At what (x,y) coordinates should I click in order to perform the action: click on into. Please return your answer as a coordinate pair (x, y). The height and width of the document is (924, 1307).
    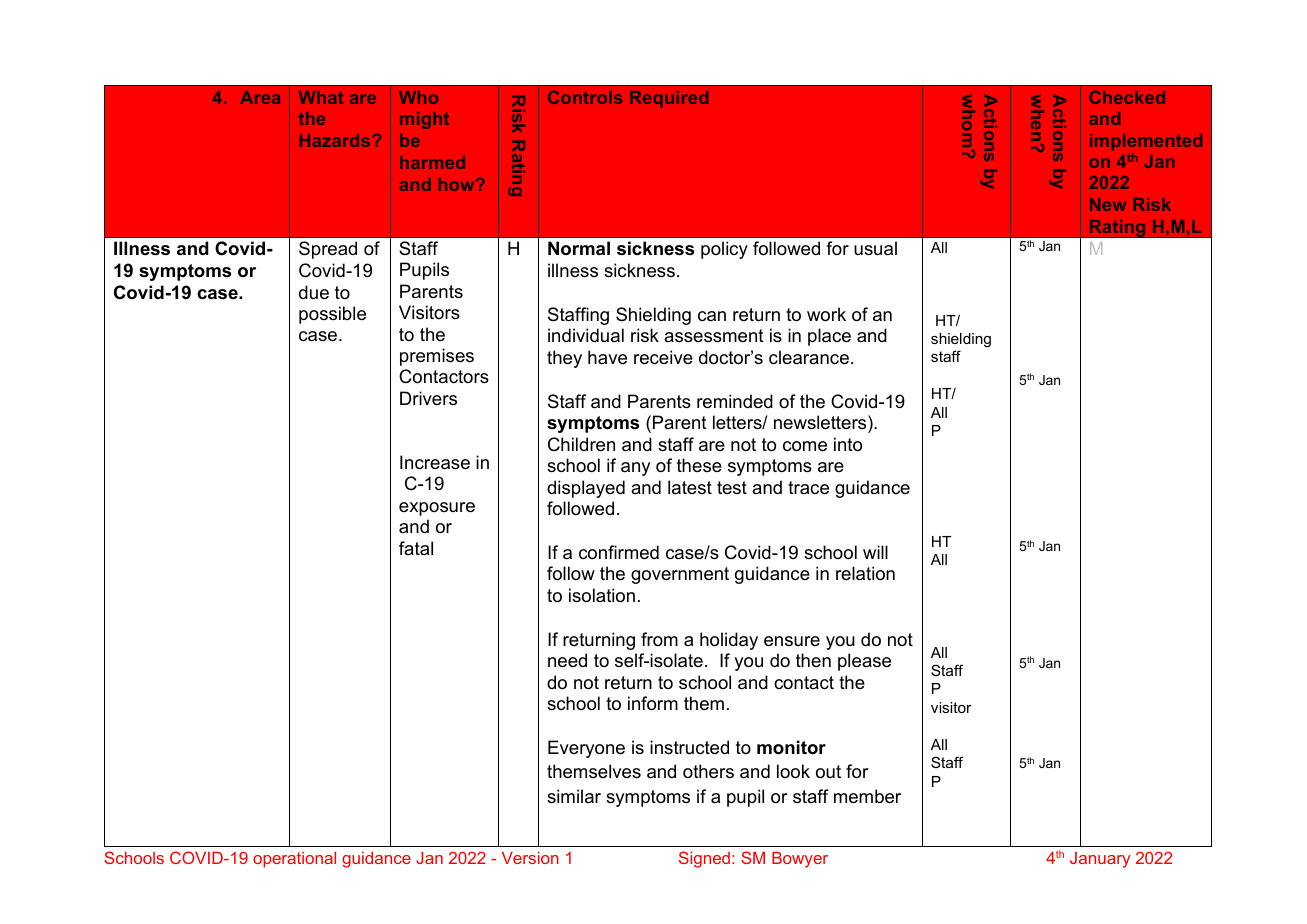
    Looking at the image, I should click on (848, 444).
